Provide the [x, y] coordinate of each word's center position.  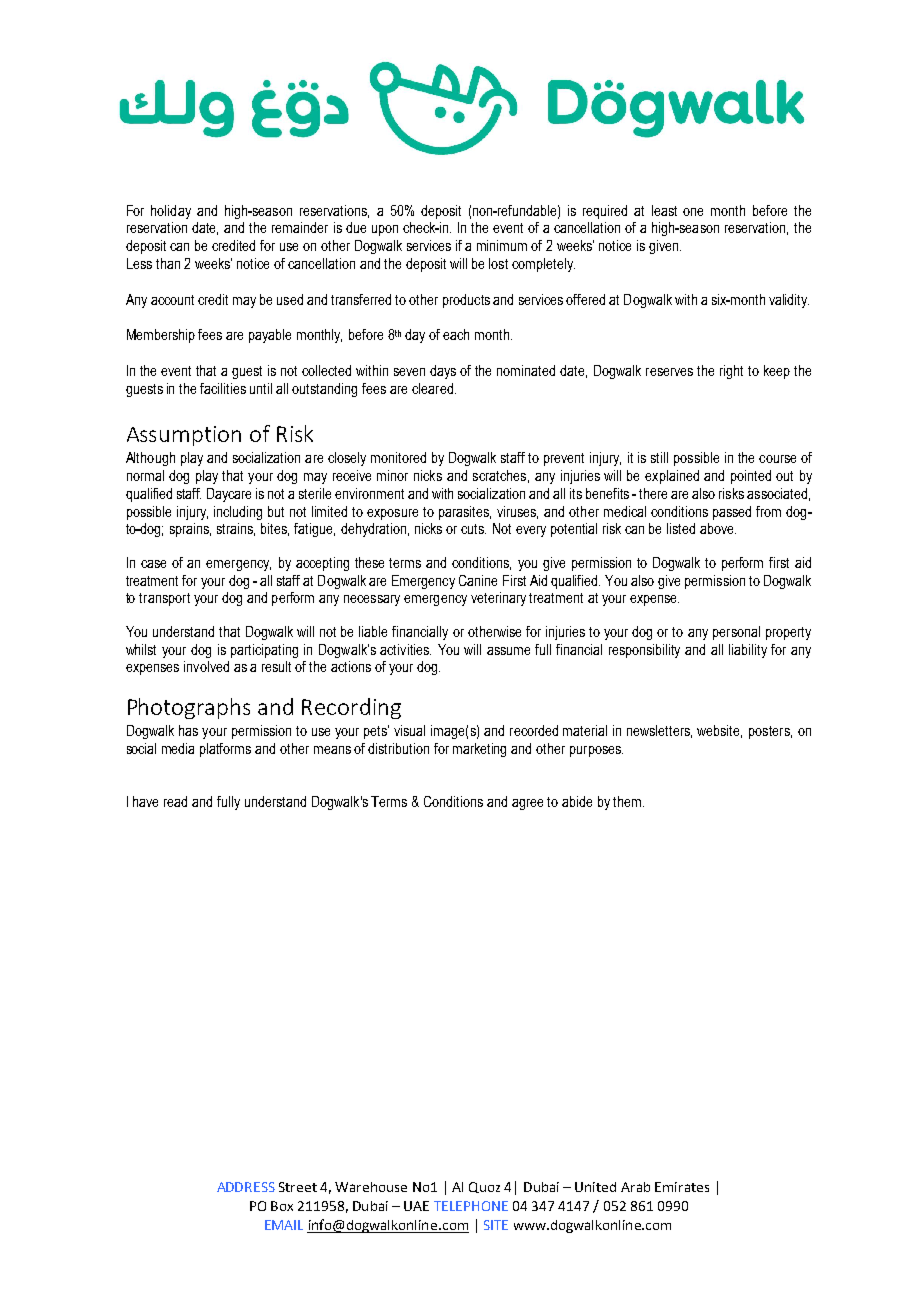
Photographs [189, 708]
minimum [502, 245]
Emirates [682, 1187]
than [168, 263]
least [664, 210]
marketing [479, 750]
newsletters [659, 731]
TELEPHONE [471, 1206]
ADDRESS [246, 1187]
